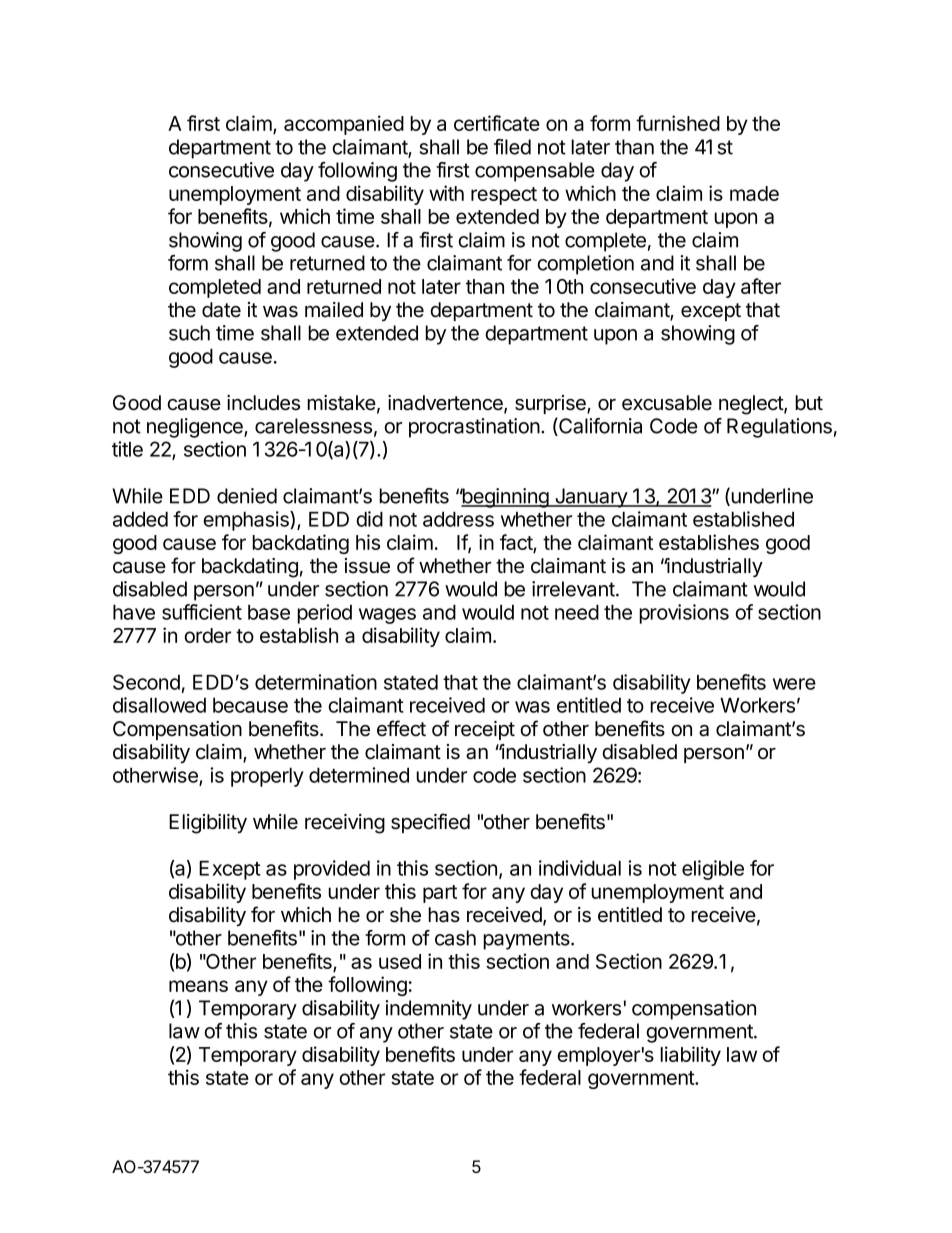  What do you see at coordinates (344, 125) in the image?
I see `accompanied` at bounding box center [344, 125].
